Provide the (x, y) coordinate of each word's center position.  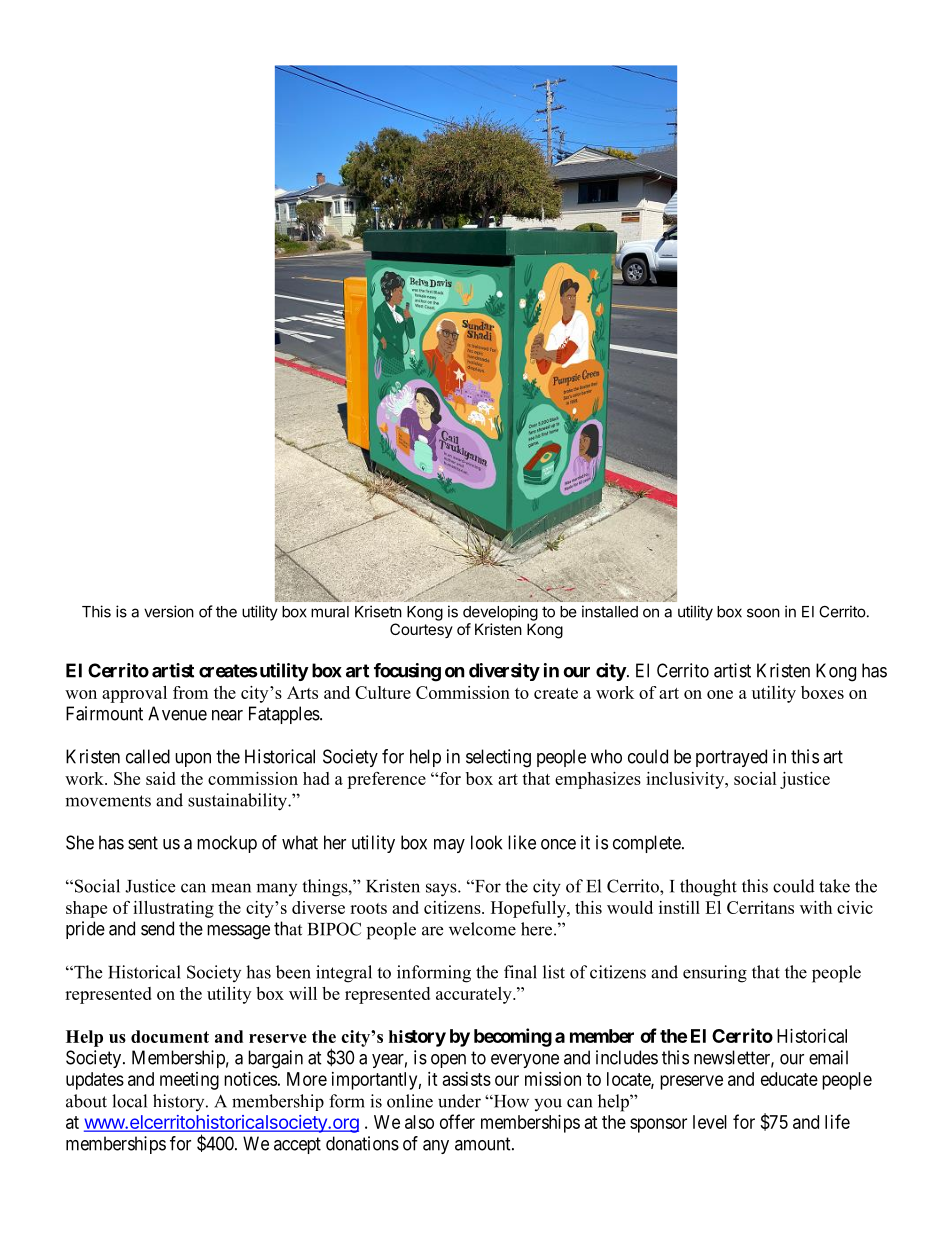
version (169, 611)
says (442, 890)
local (129, 1101)
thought (708, 888)
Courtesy (421, 630)
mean (231, 888)
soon (763, 613)
